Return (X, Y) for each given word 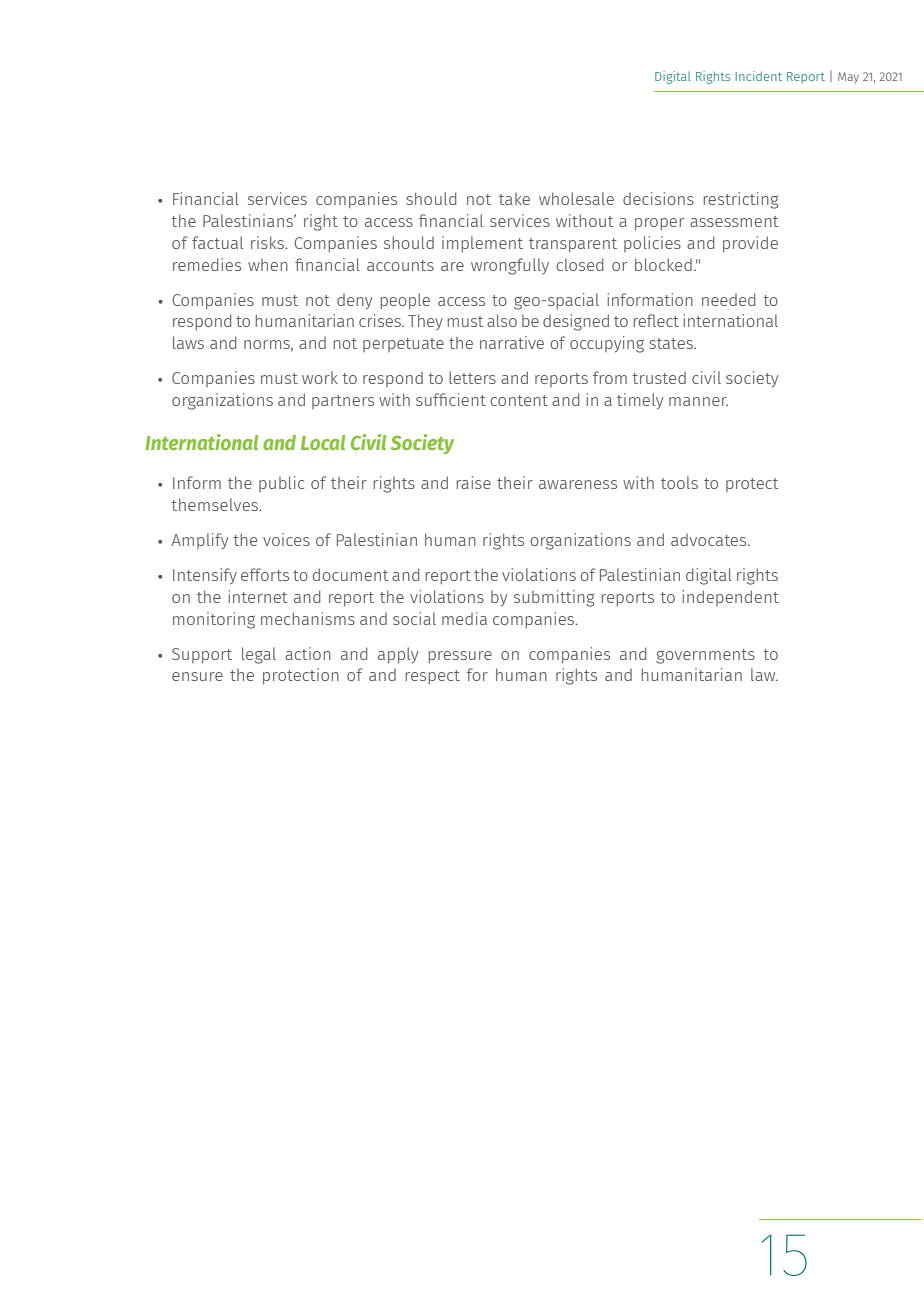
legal (259, 655)
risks (268, 242)
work (320, 378)
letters (472, 377)
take (514, 199)
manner (698, 401)
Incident (758, 76)
